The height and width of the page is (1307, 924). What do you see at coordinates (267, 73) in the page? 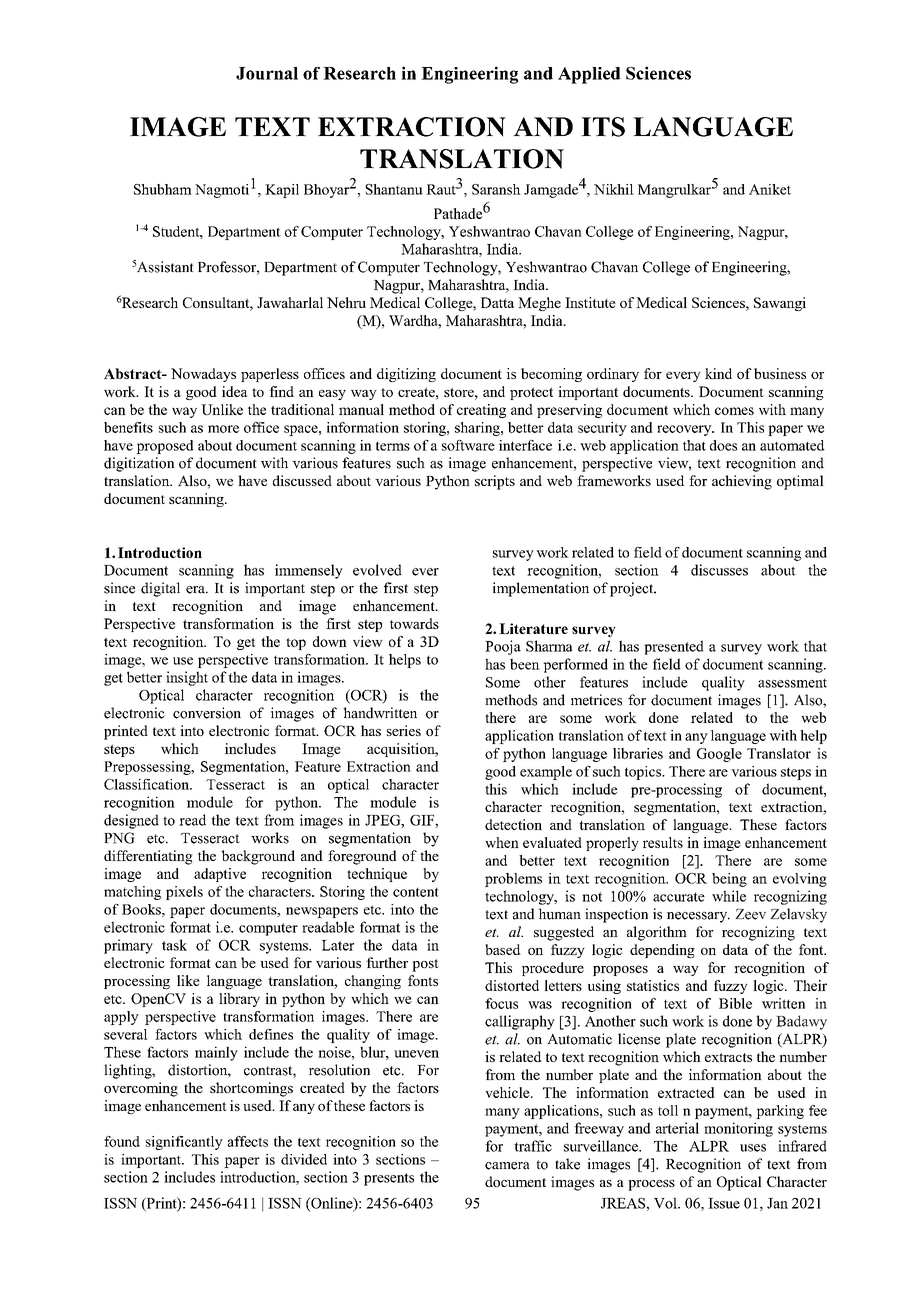
I see `Journal` at bounding box center [267, 73].
